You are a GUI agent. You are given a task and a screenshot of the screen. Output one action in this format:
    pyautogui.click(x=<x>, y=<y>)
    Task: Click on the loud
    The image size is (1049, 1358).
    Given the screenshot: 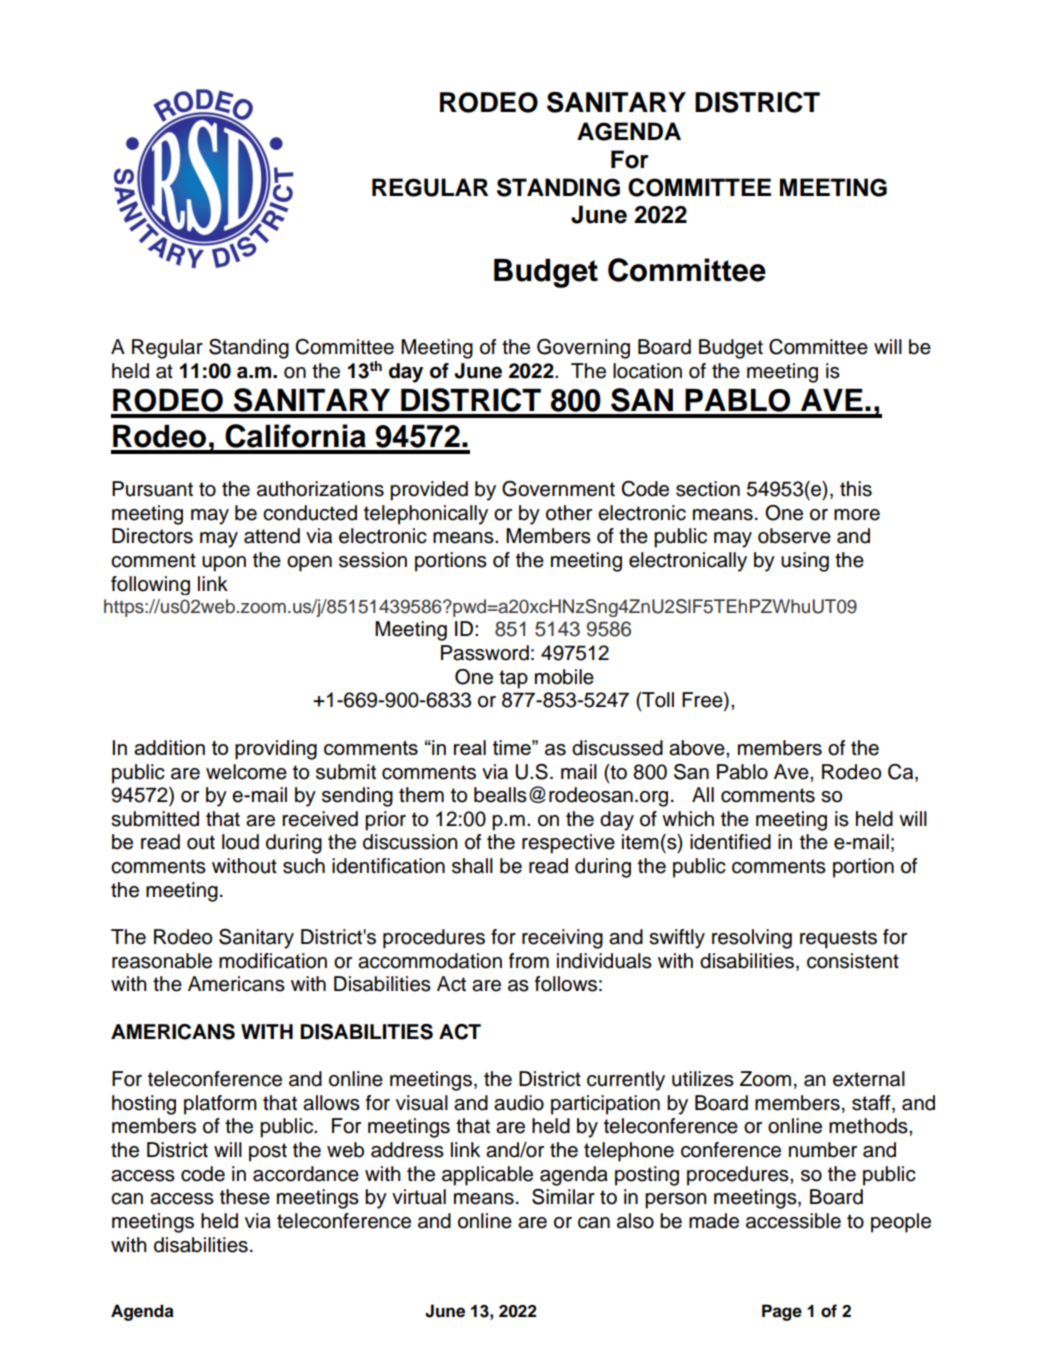 What is the action you would take?
    pyautogui.click(x=240, y=842)
